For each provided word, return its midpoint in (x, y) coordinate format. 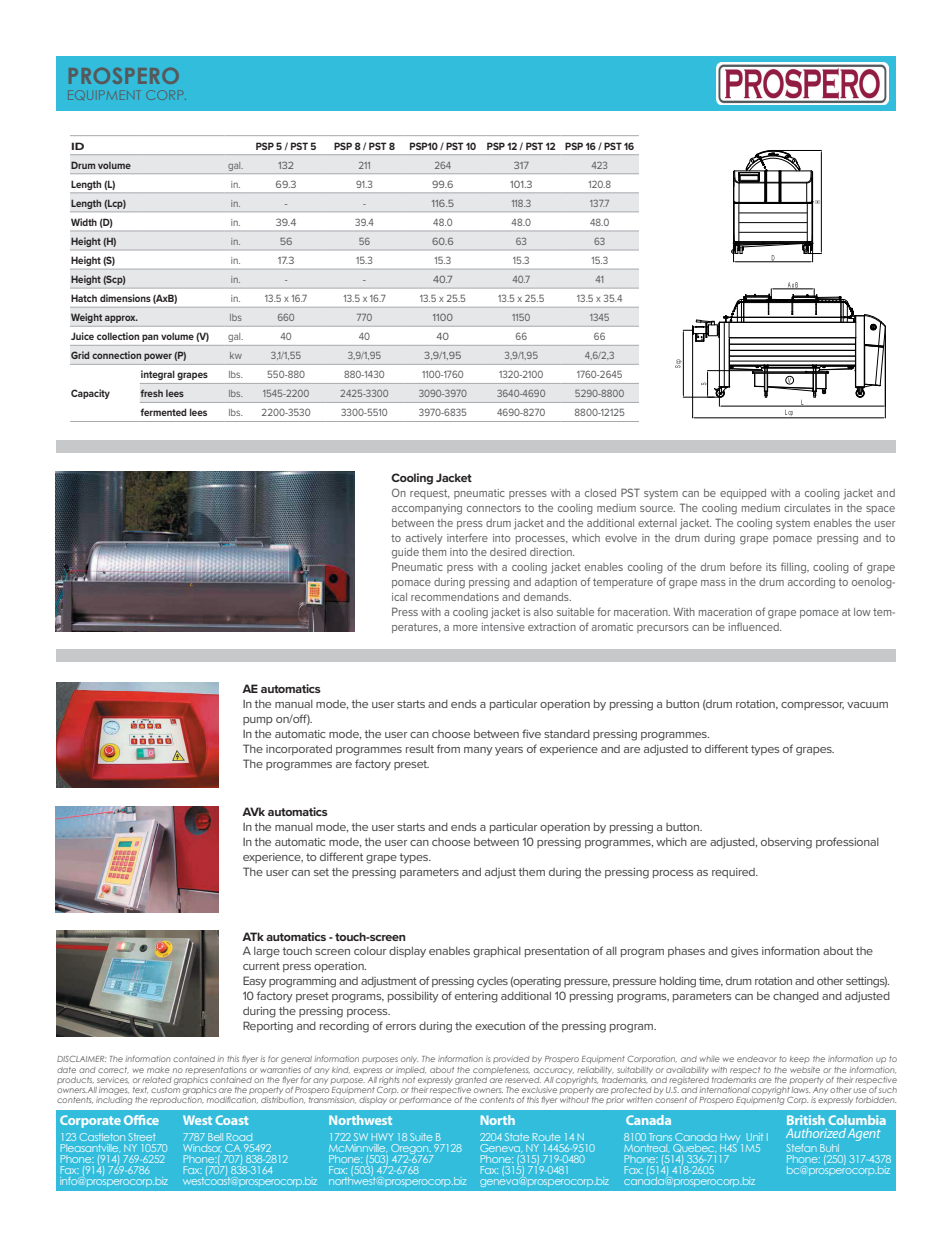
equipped (743, 494)
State (517, 1137)
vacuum (867, 705)
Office (141, 1120)
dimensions (125, 298)
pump (258, 721)
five (531, 733)
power (158, 357)
